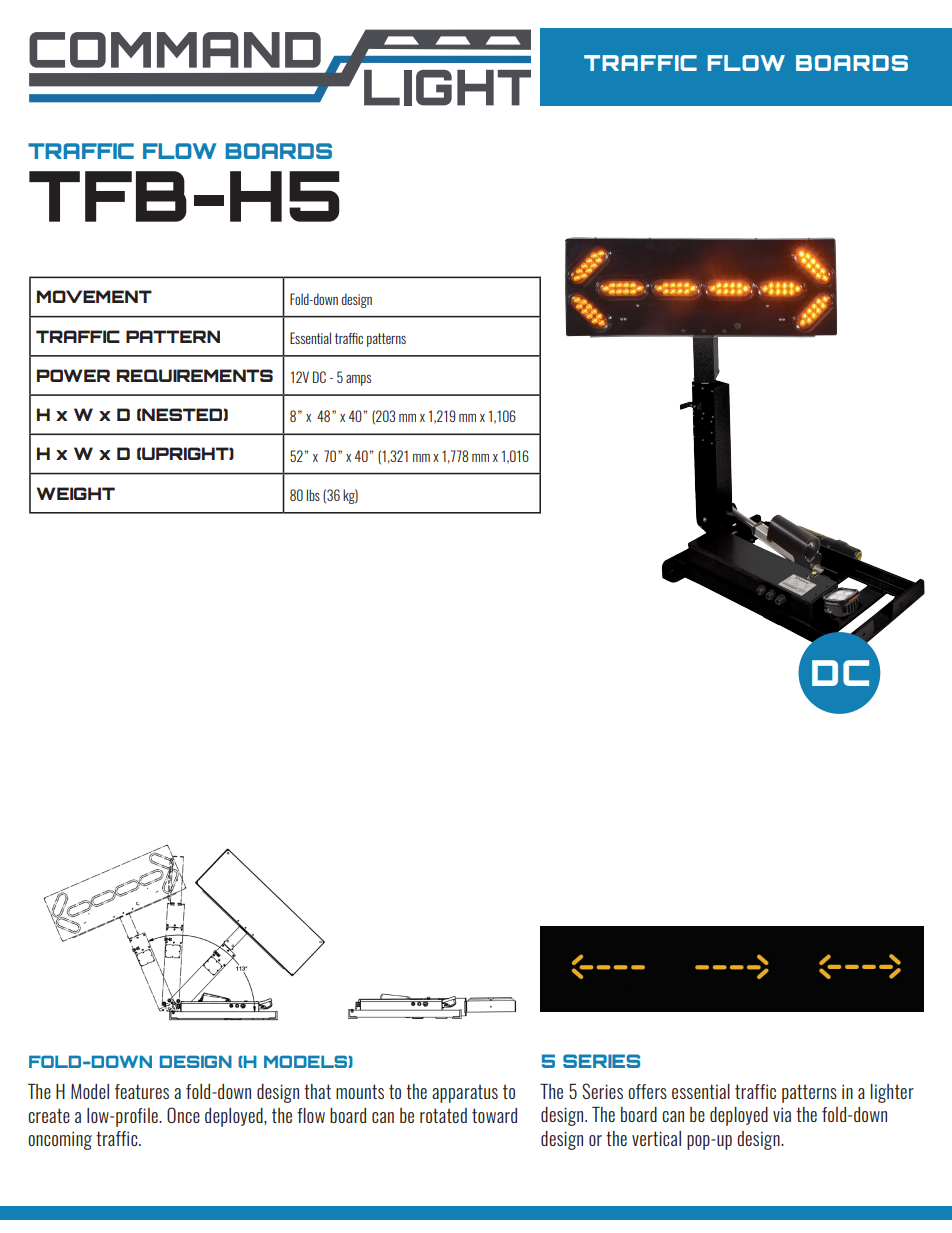 The width and height of the image is (952, 1233). Describe the element at coordinates (142, 1091) in the image. I see `features` at that location.
